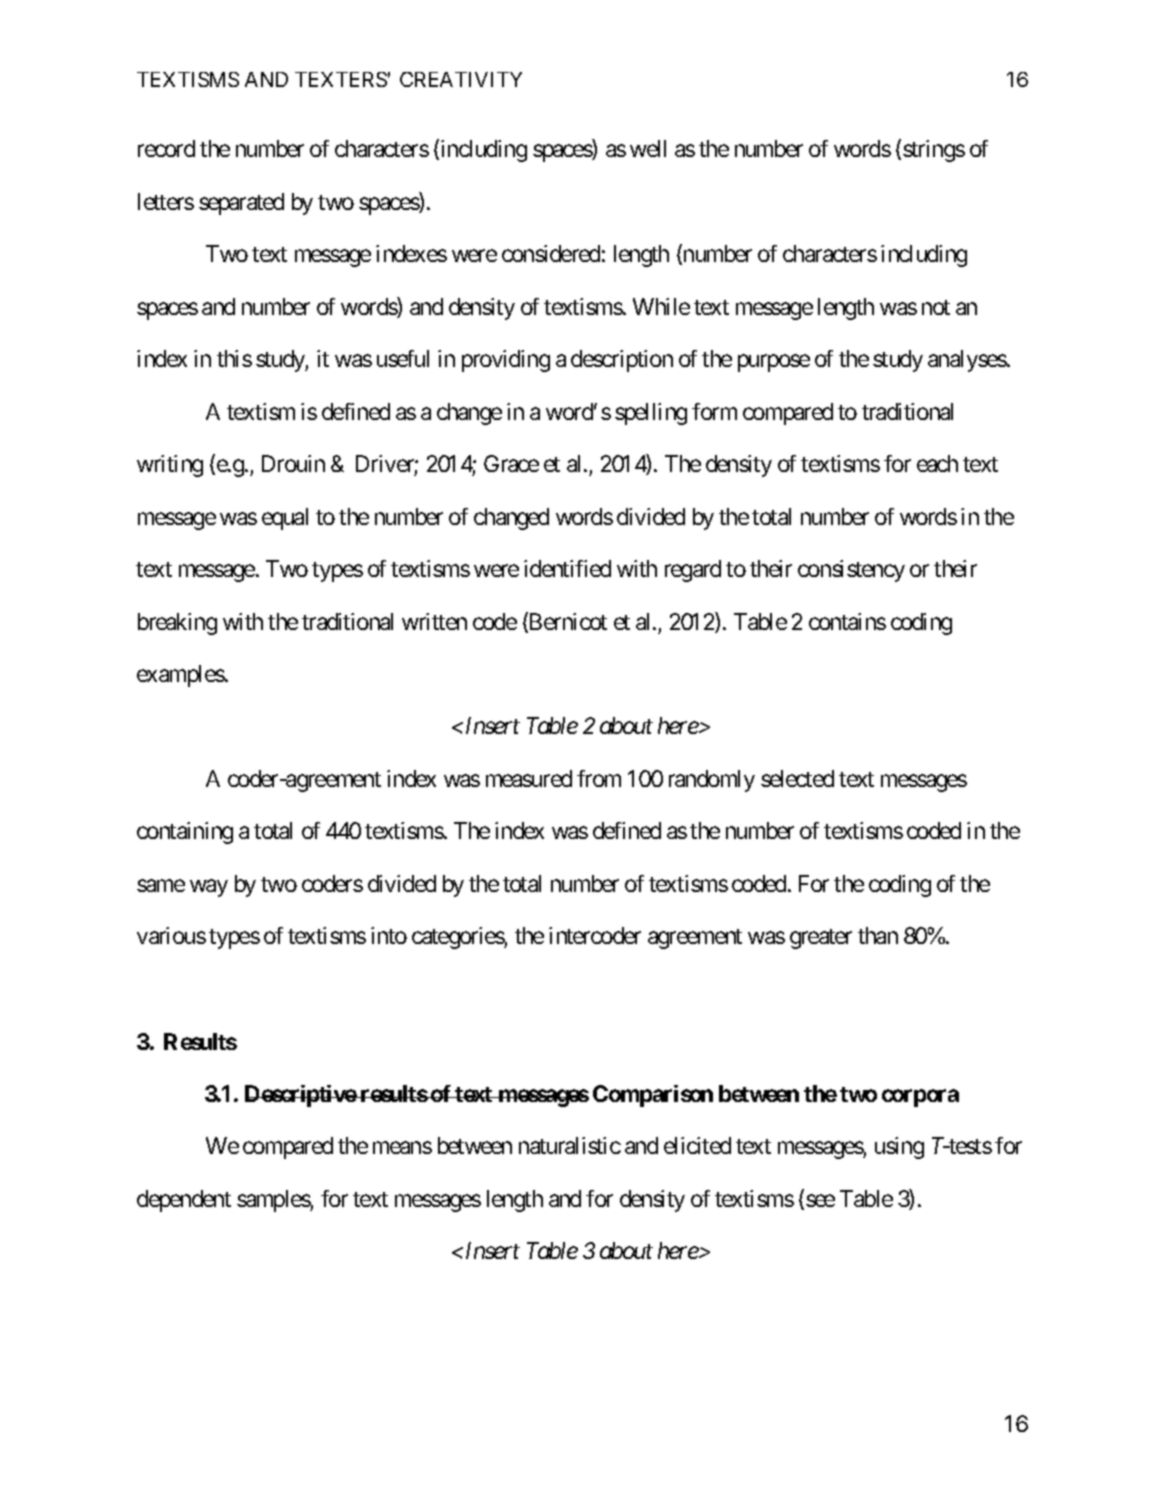 The image size is (1164, 1506). Describe the element at coordinates (166, 148) in the page. I see `record` at that location.
